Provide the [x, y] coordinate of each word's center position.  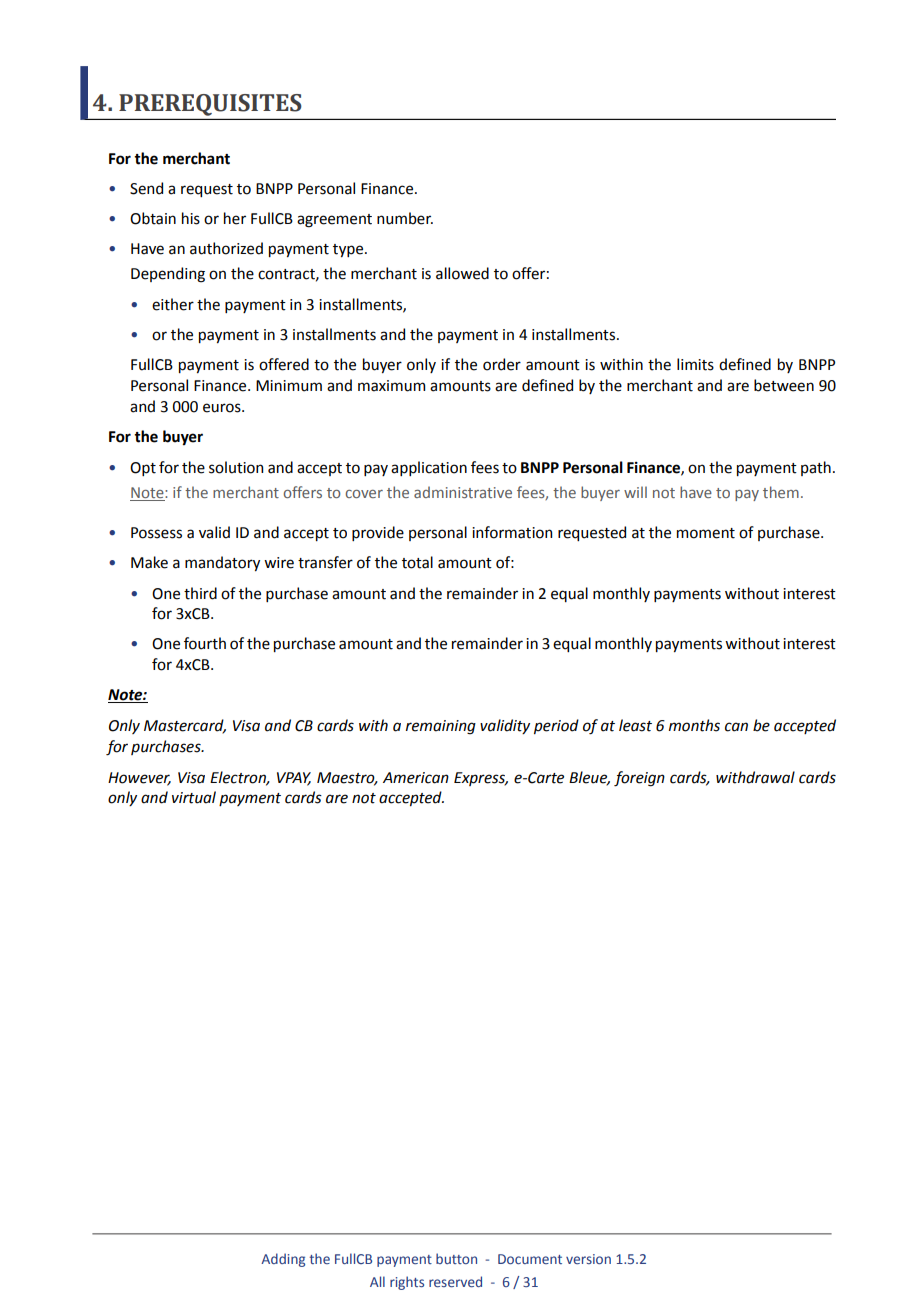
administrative [463, 492]
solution [236, 467]
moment [706, 533]
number [405, 218]
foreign [639, 779]
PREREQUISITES [210, 105]
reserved [455, 1281]
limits [695, 364]
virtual [194, 797]
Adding [283, 1260]
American [416, 778]
